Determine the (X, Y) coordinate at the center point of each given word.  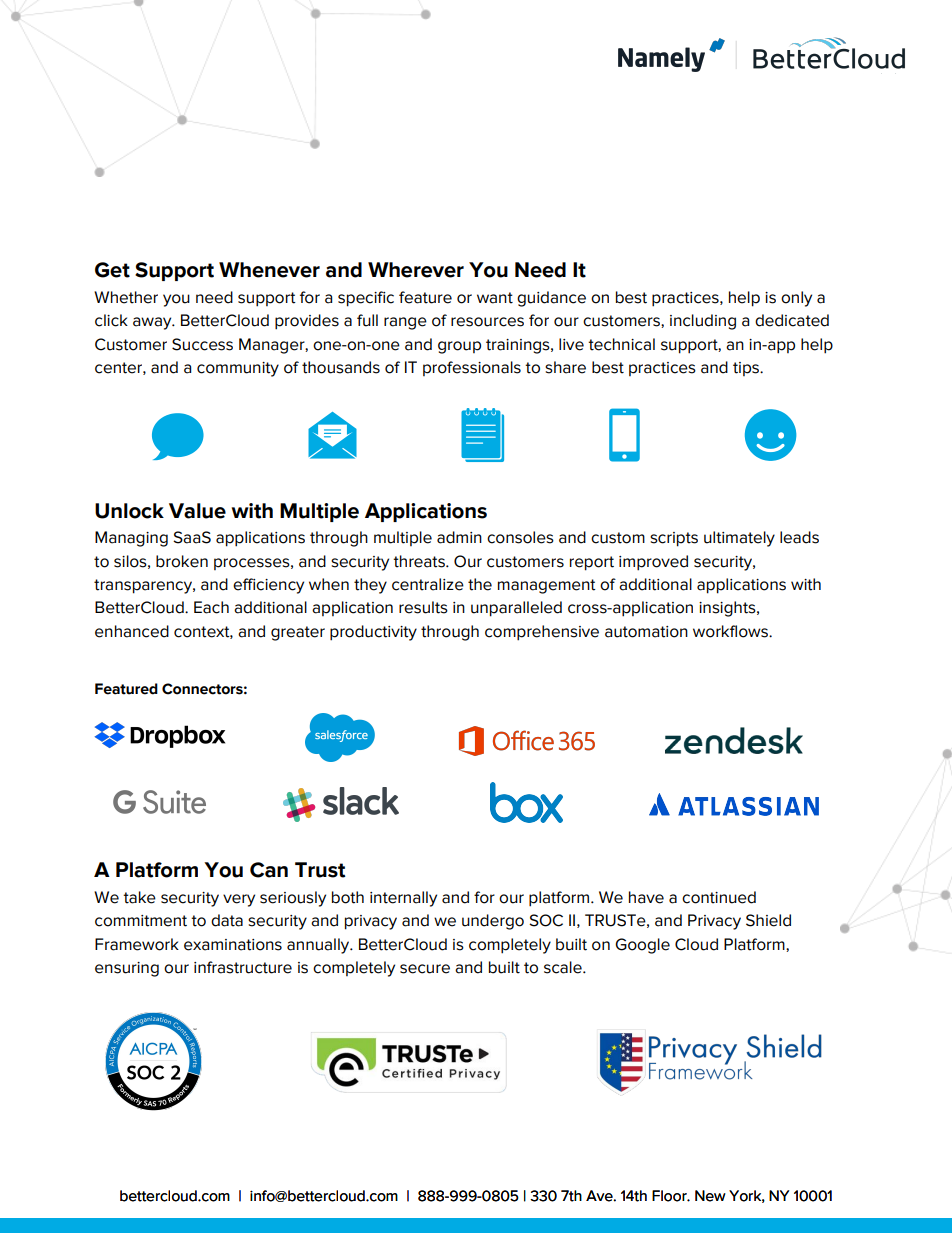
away (153, 323)
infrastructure (243, 967)
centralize (428, 584)
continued (719, 897)
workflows (731, 631)
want (495, 298)
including (703, 322)
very (239, 900)
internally (403, 899)
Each (211, 607)
